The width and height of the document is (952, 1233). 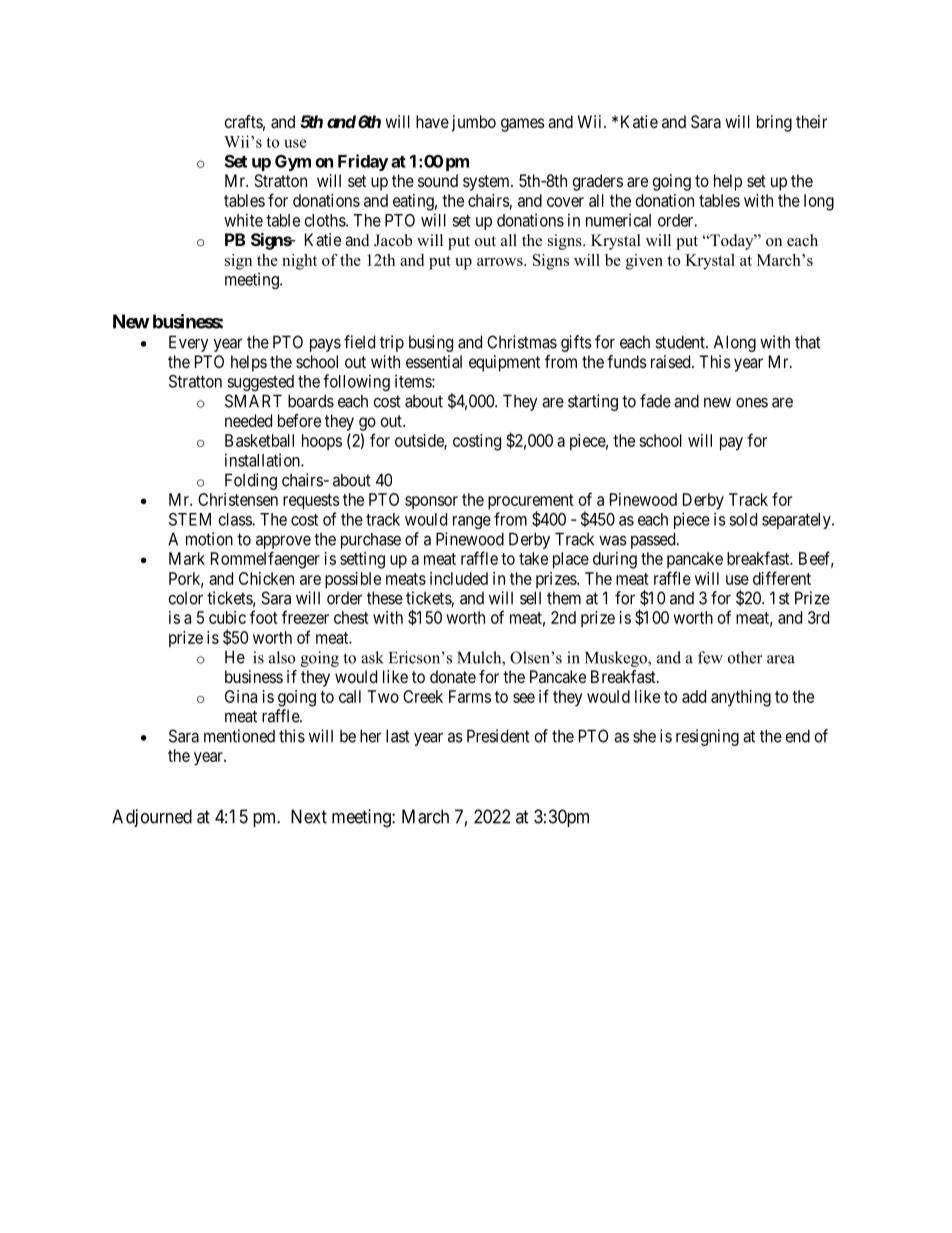 What do you see at coordinates (743, 519) in the document?
I see `sold` at bounding box center [743, 519].
